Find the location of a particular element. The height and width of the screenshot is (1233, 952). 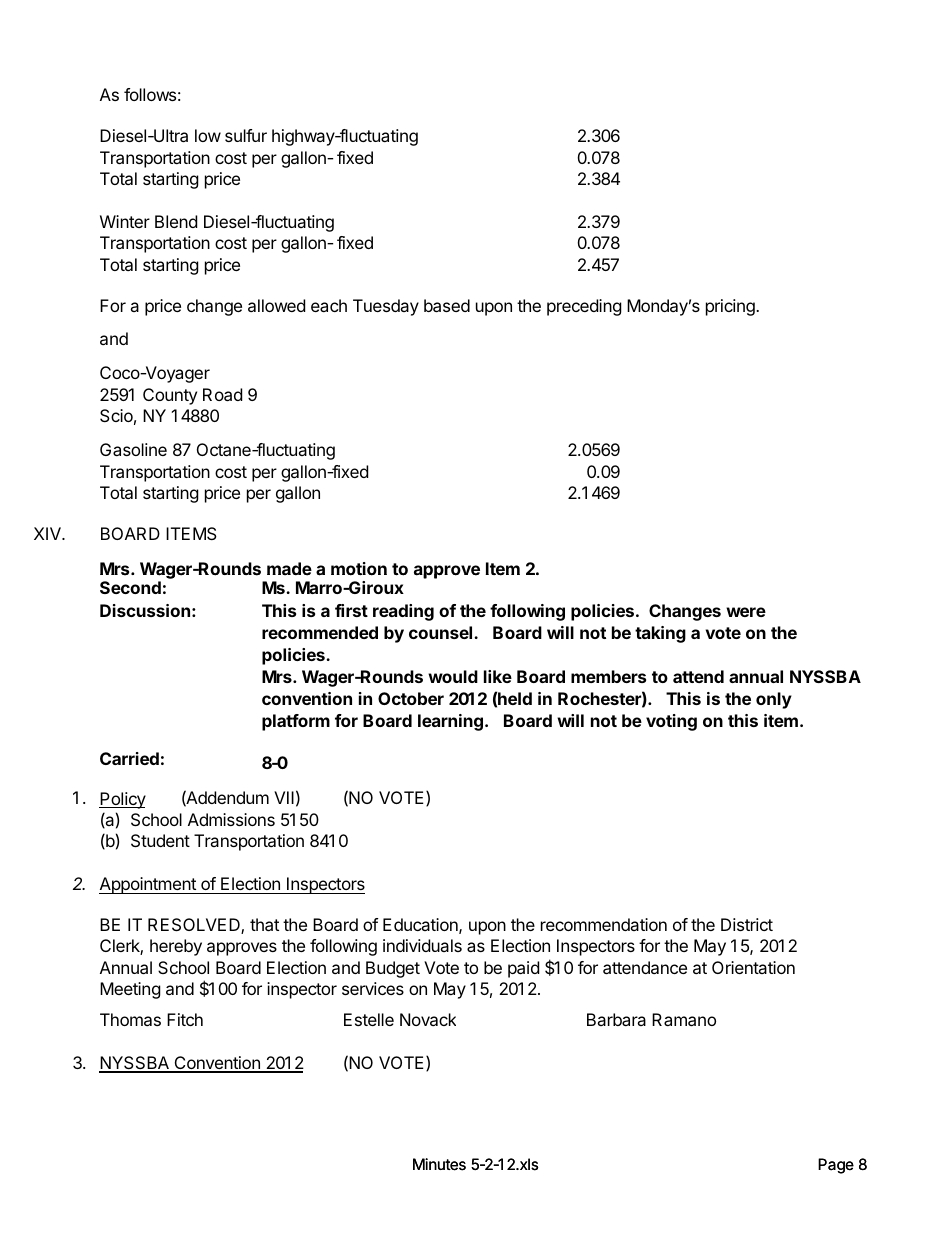

preceding is located at coordinates (584, 307).
